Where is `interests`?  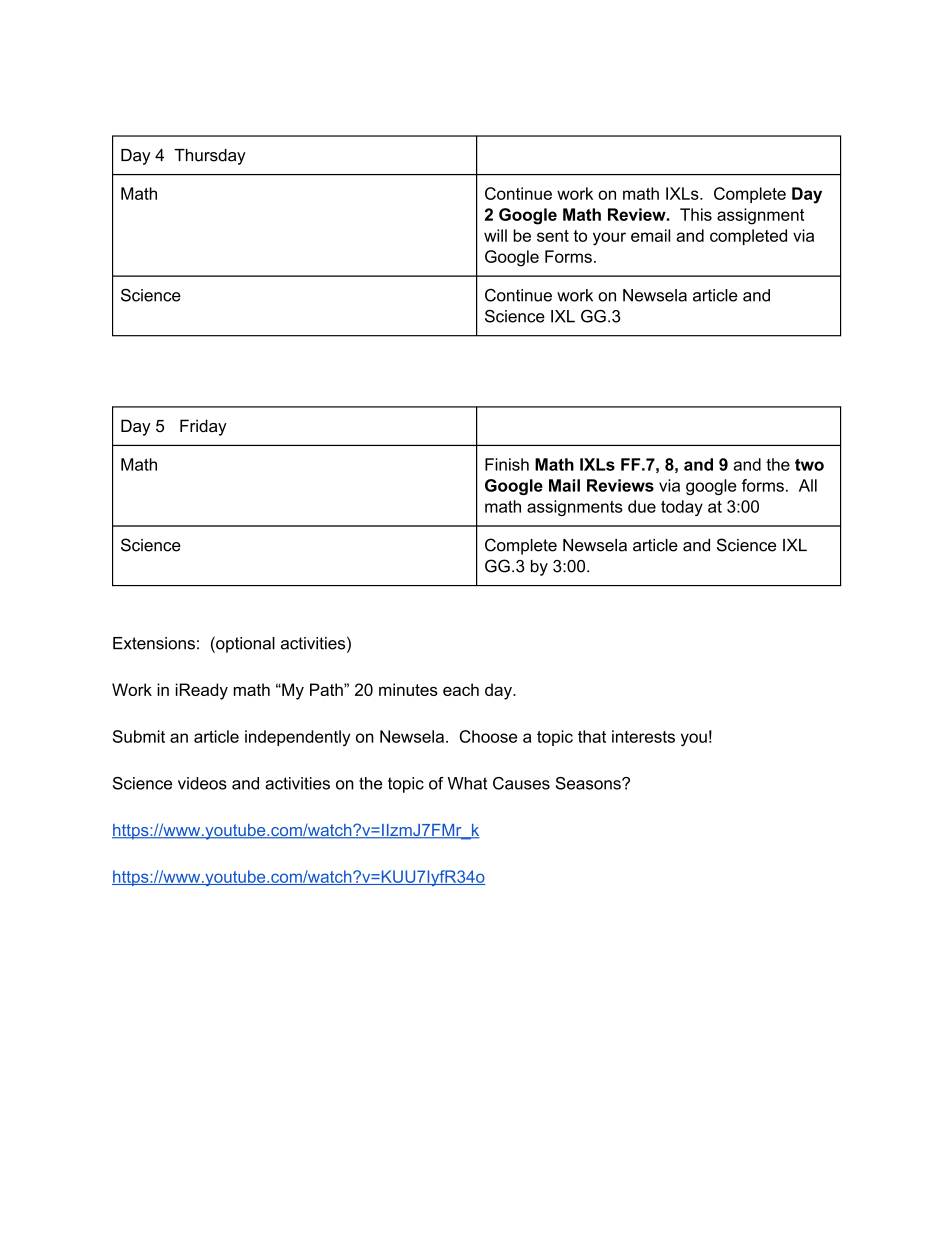 interests is located at coordinates (643, 736).
